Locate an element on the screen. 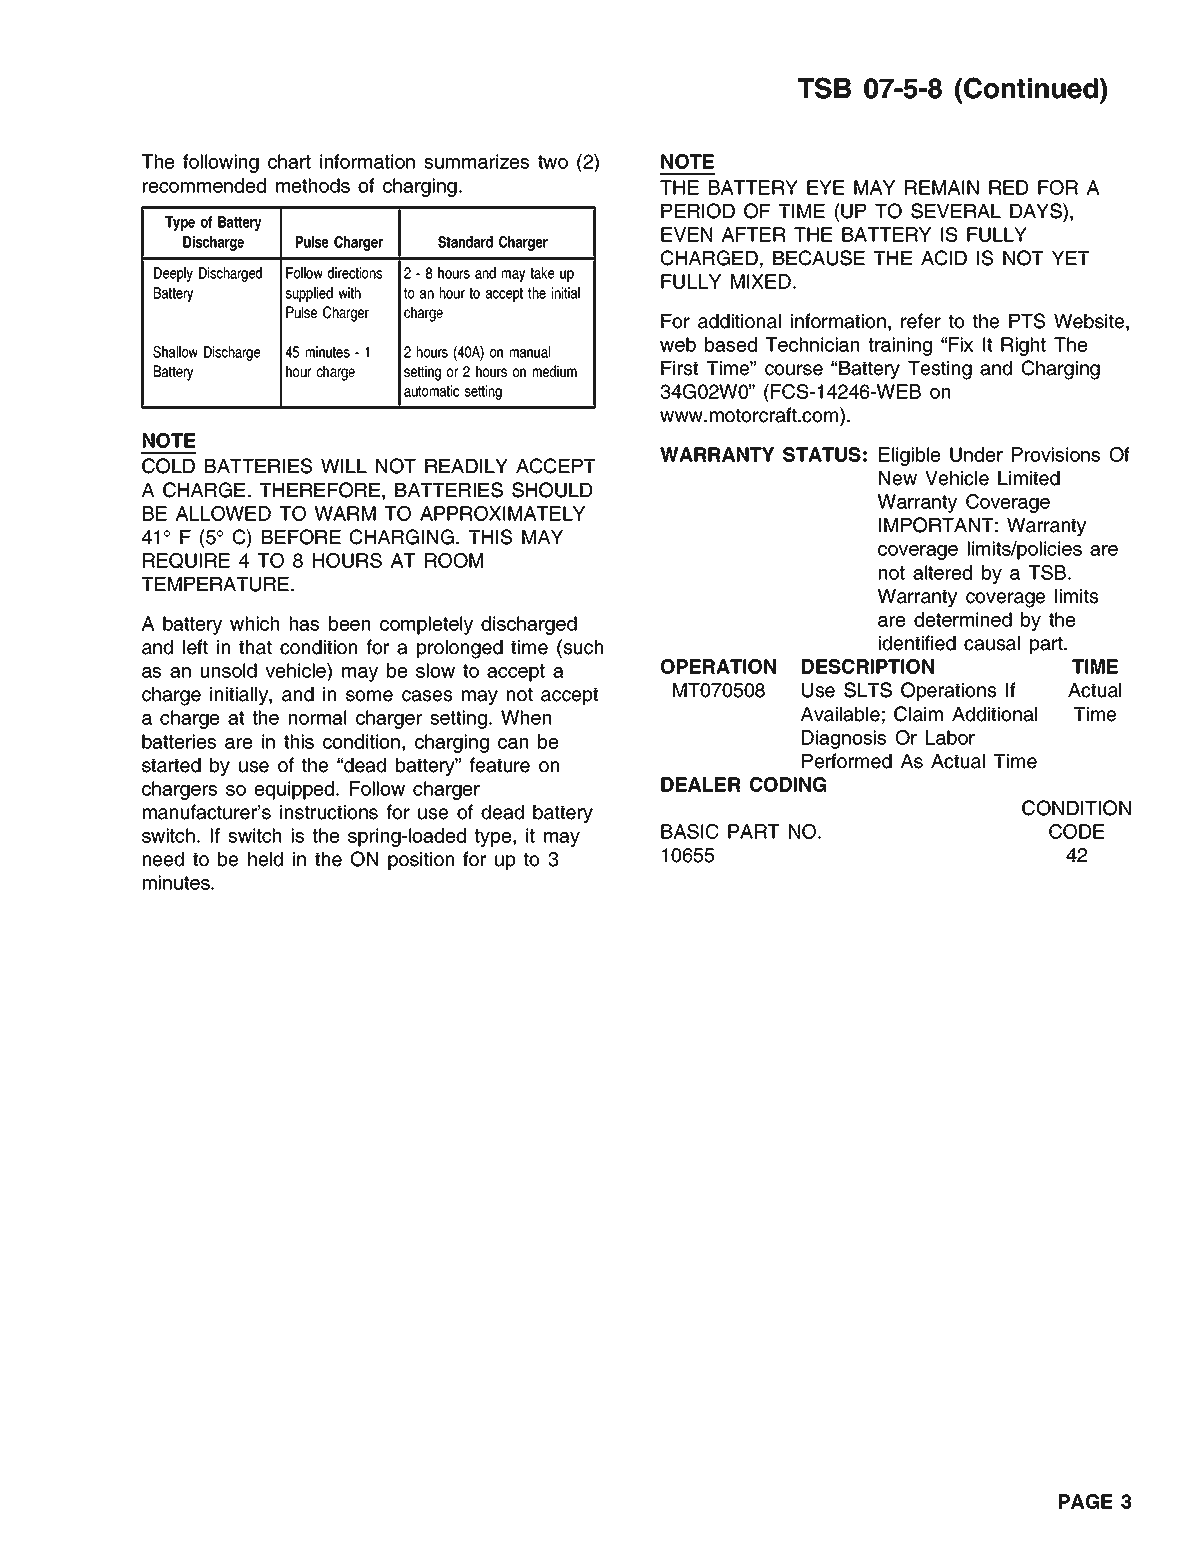 This screenshot has height=1556, width=1203. Labor is located at coordinates (950, 737).
